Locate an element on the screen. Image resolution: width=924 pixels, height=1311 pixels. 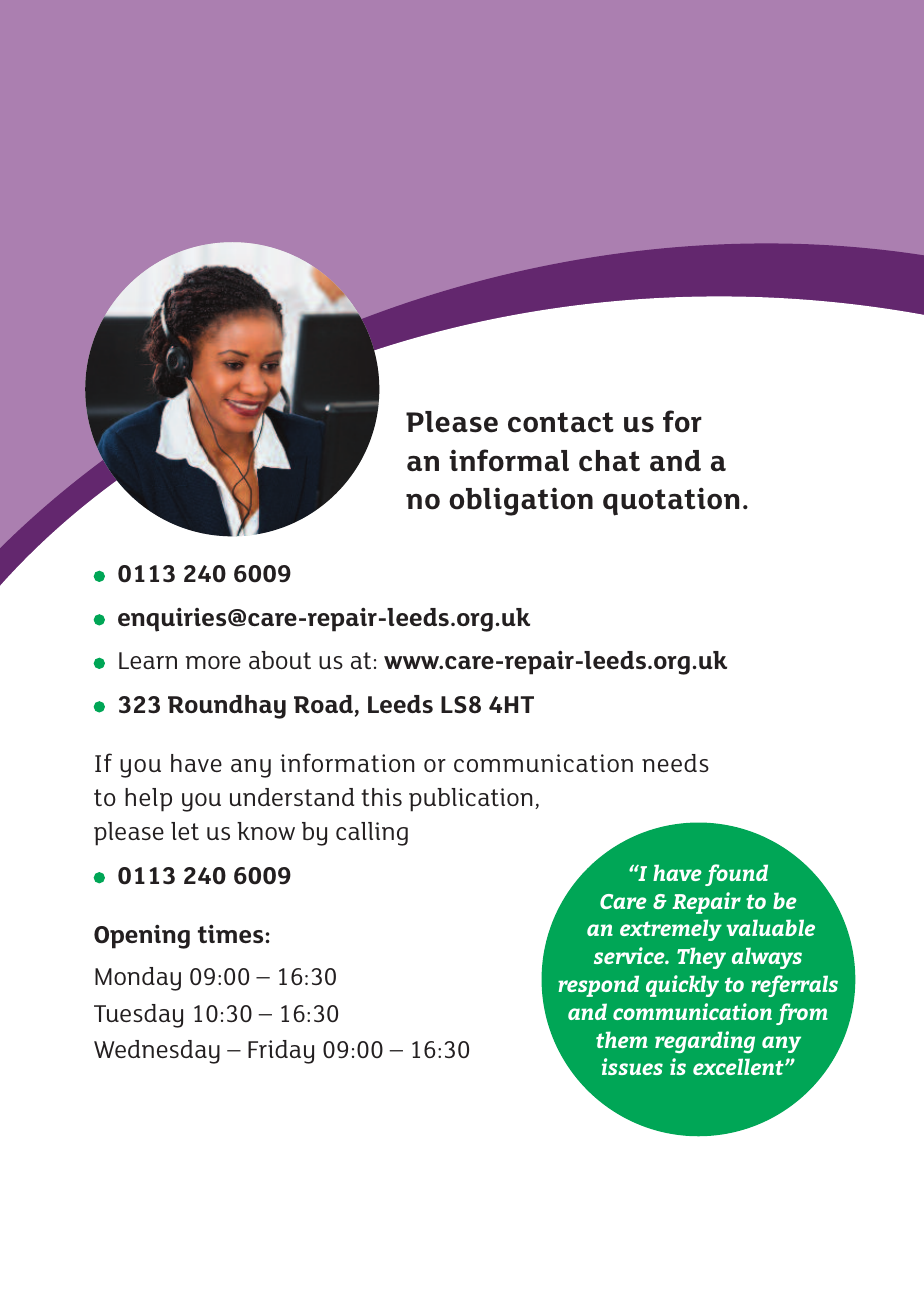
found is located at coordinates (736, 875).
